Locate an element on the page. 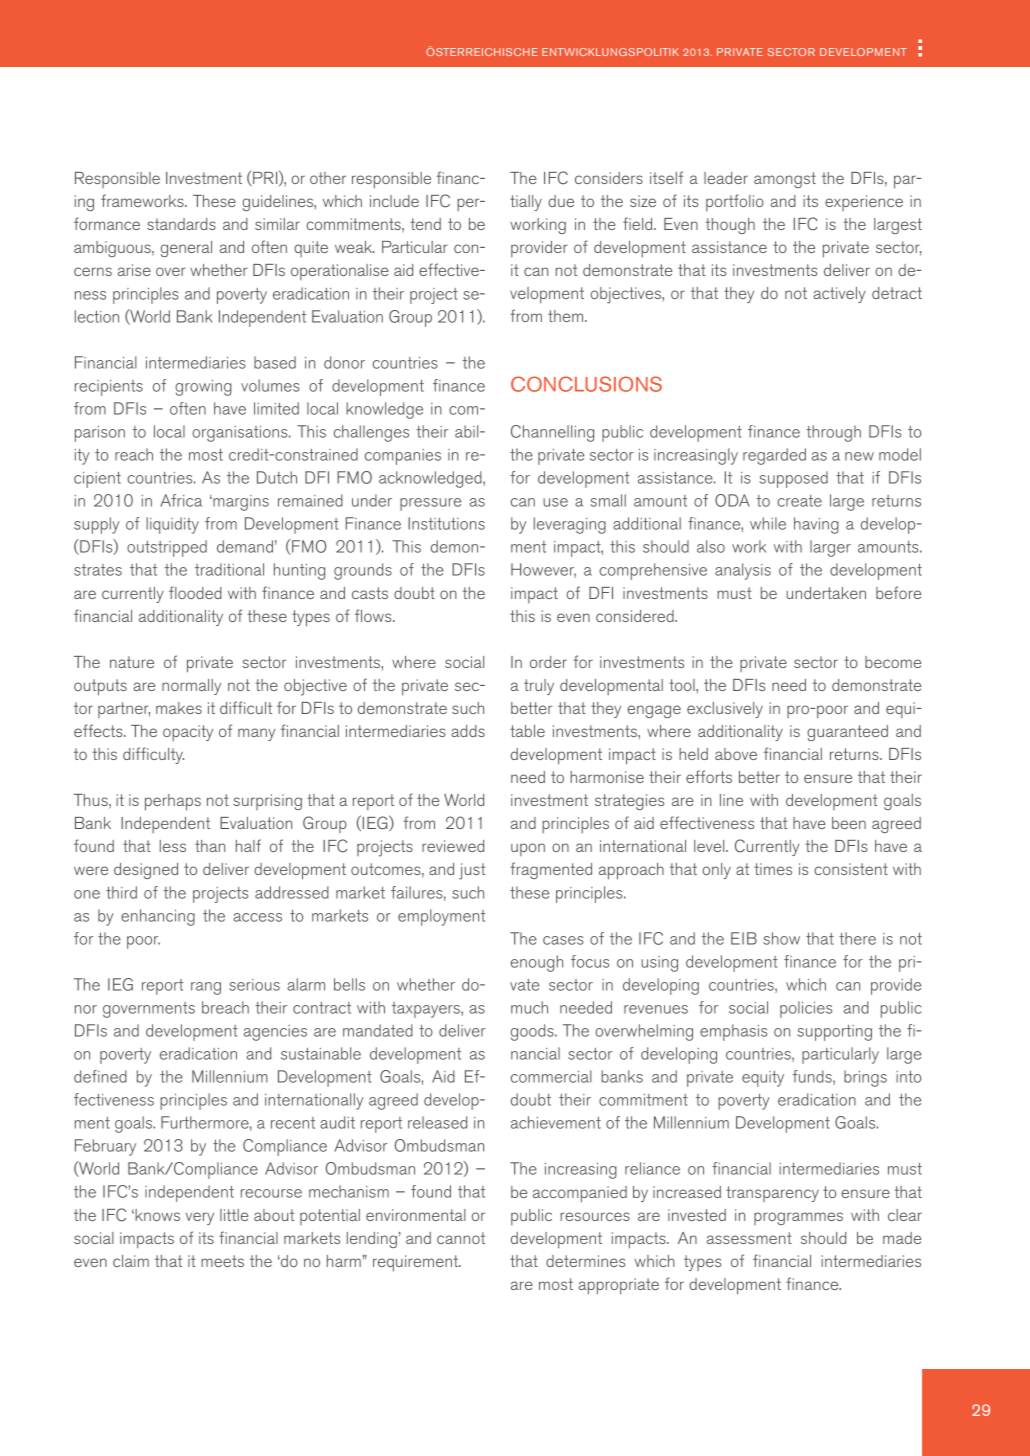 The width and height of the page is (1030, 1456). Africa is located at coordinates (181, 500).
